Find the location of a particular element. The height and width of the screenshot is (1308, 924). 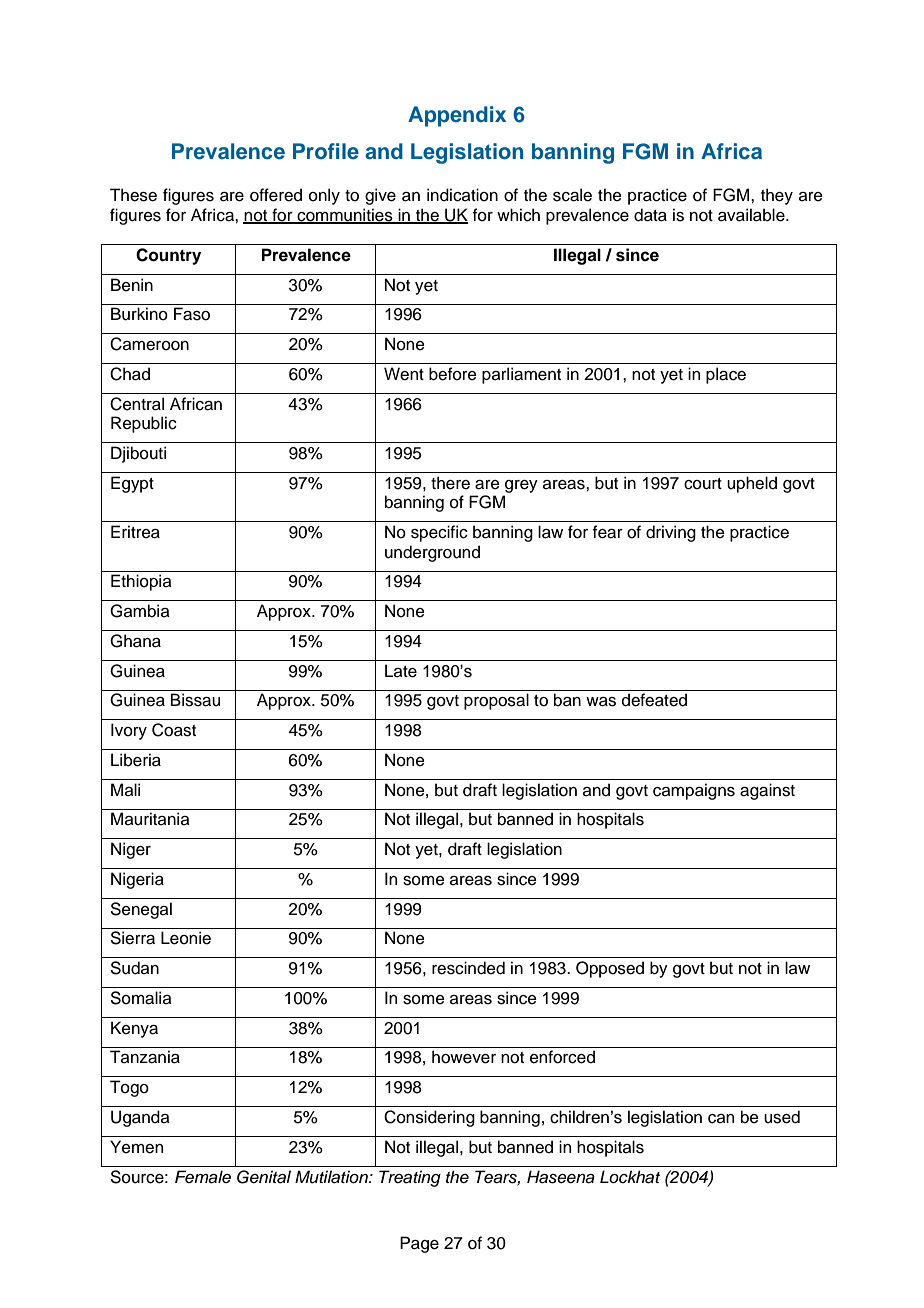

Mauritania is located at coordinates (150, 819).
